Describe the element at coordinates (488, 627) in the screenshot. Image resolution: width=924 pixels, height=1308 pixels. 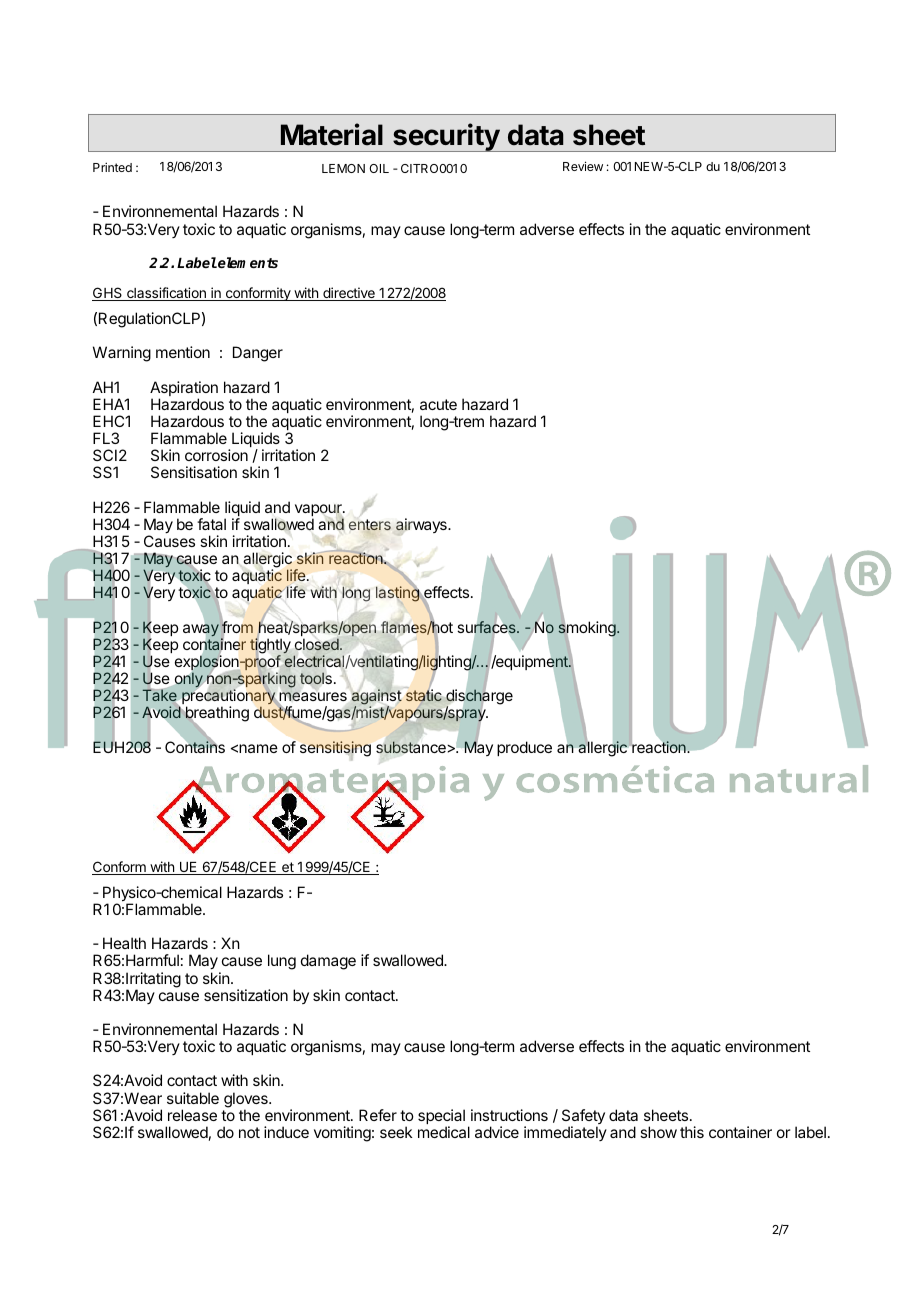
I see `surfaces` at that location.
